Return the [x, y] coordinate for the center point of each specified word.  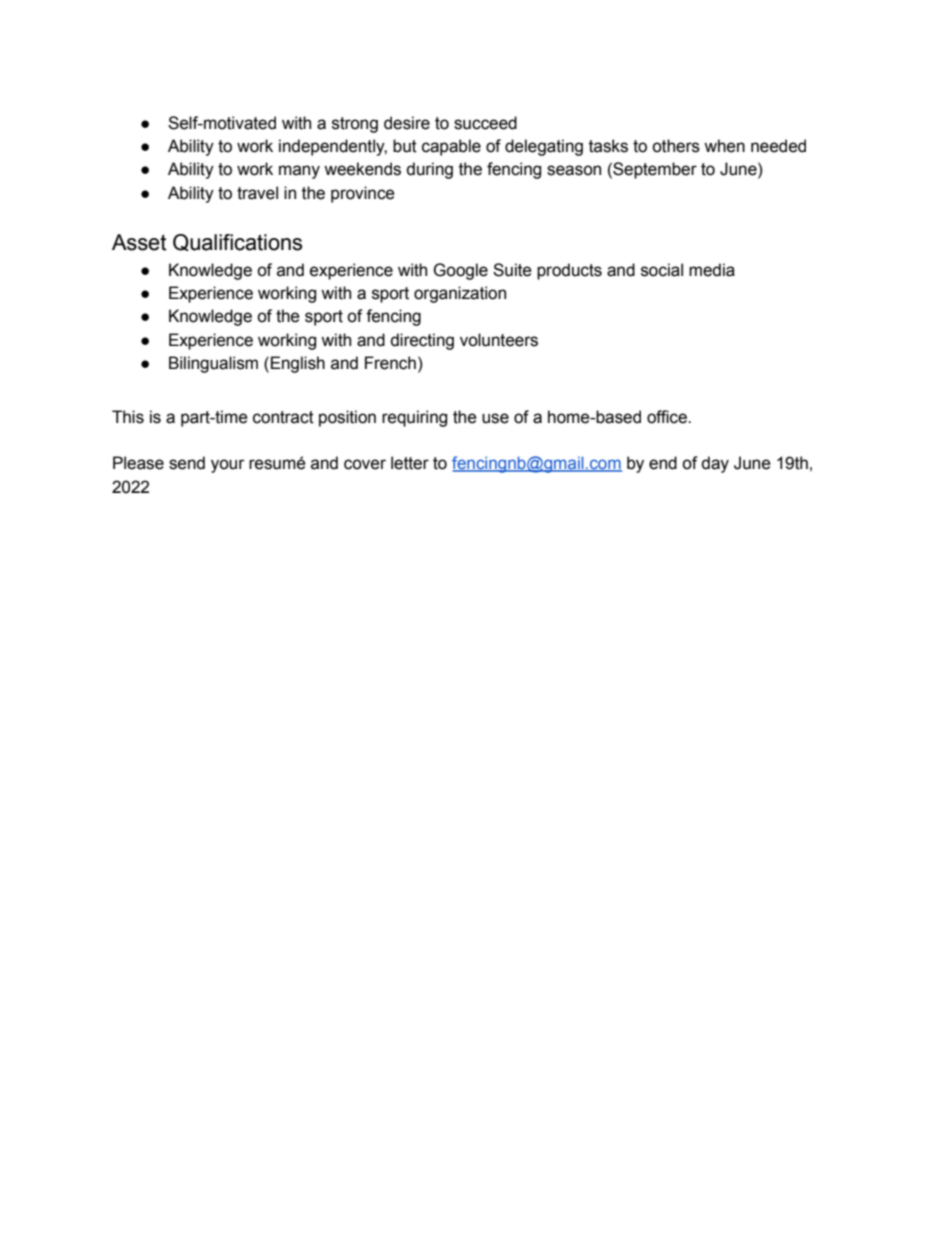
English [298, 364]
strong [355, 125]
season [574, 170]
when [724, 146]
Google [460, 271]
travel [257, 193]
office [668, 417]
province [363, 194]
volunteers [499, 340]
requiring [414, 418]
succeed [485, 123]
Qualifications [237, 242]
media [712, 270]
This [128, 417]
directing [422, 341]
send [187, 463]
